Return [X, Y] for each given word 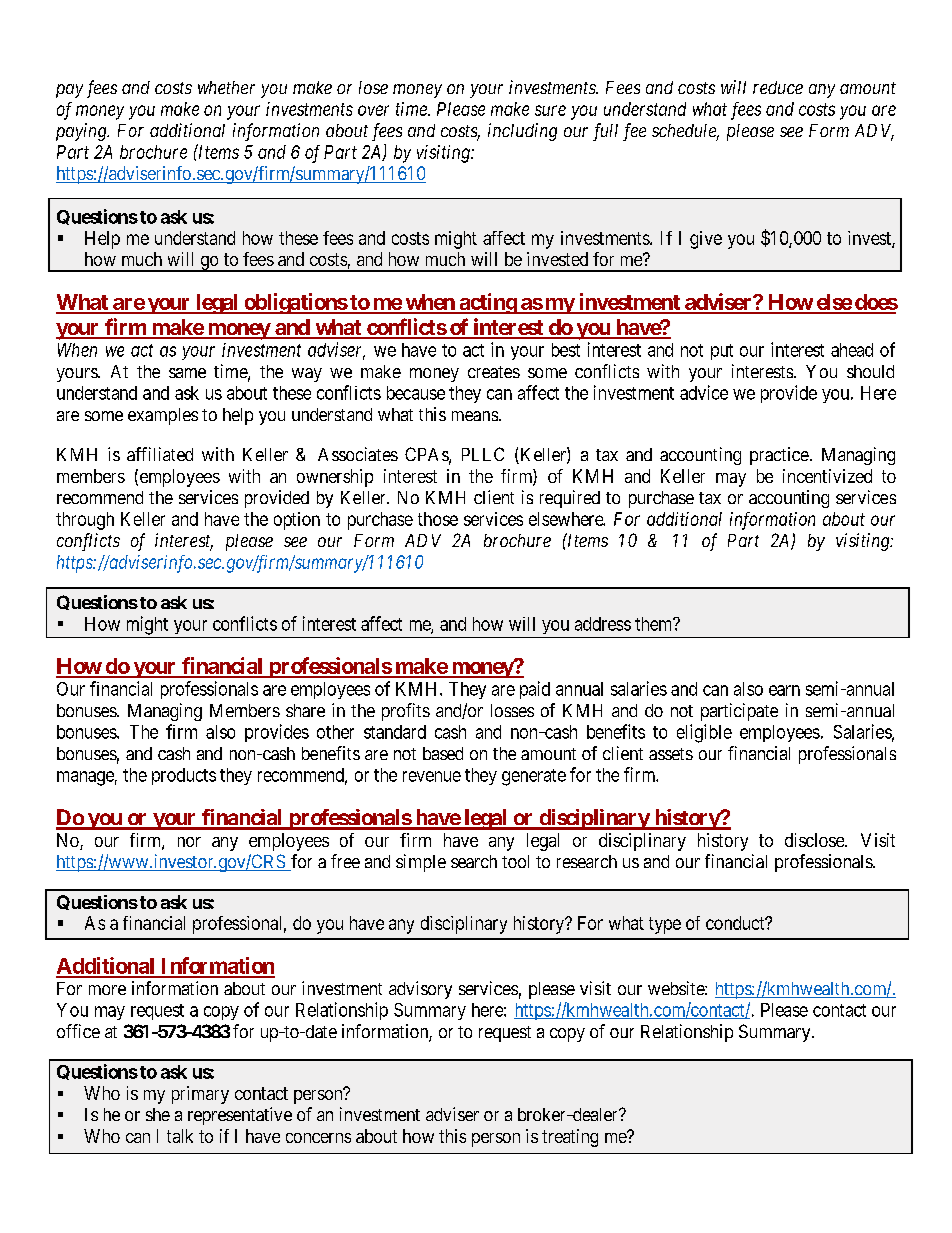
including [522, 132]
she [158, 1114]
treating [570, 1138]
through [85, 521]
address [603, 624]
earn [784, 690]
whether [226, 87]
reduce [778, 87]
